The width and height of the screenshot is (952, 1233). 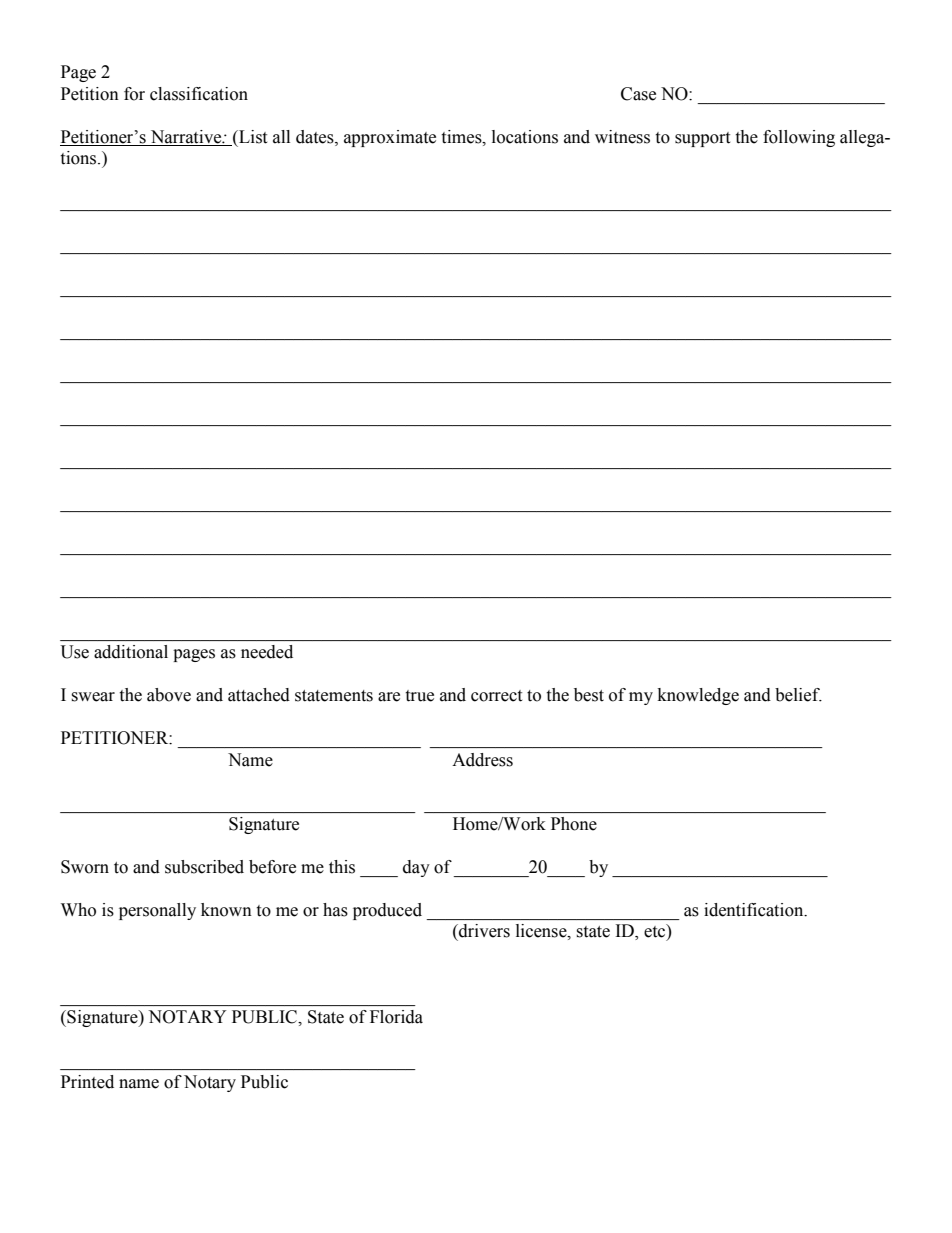 I want to click on Printed, so click(x=87, y=1082).
